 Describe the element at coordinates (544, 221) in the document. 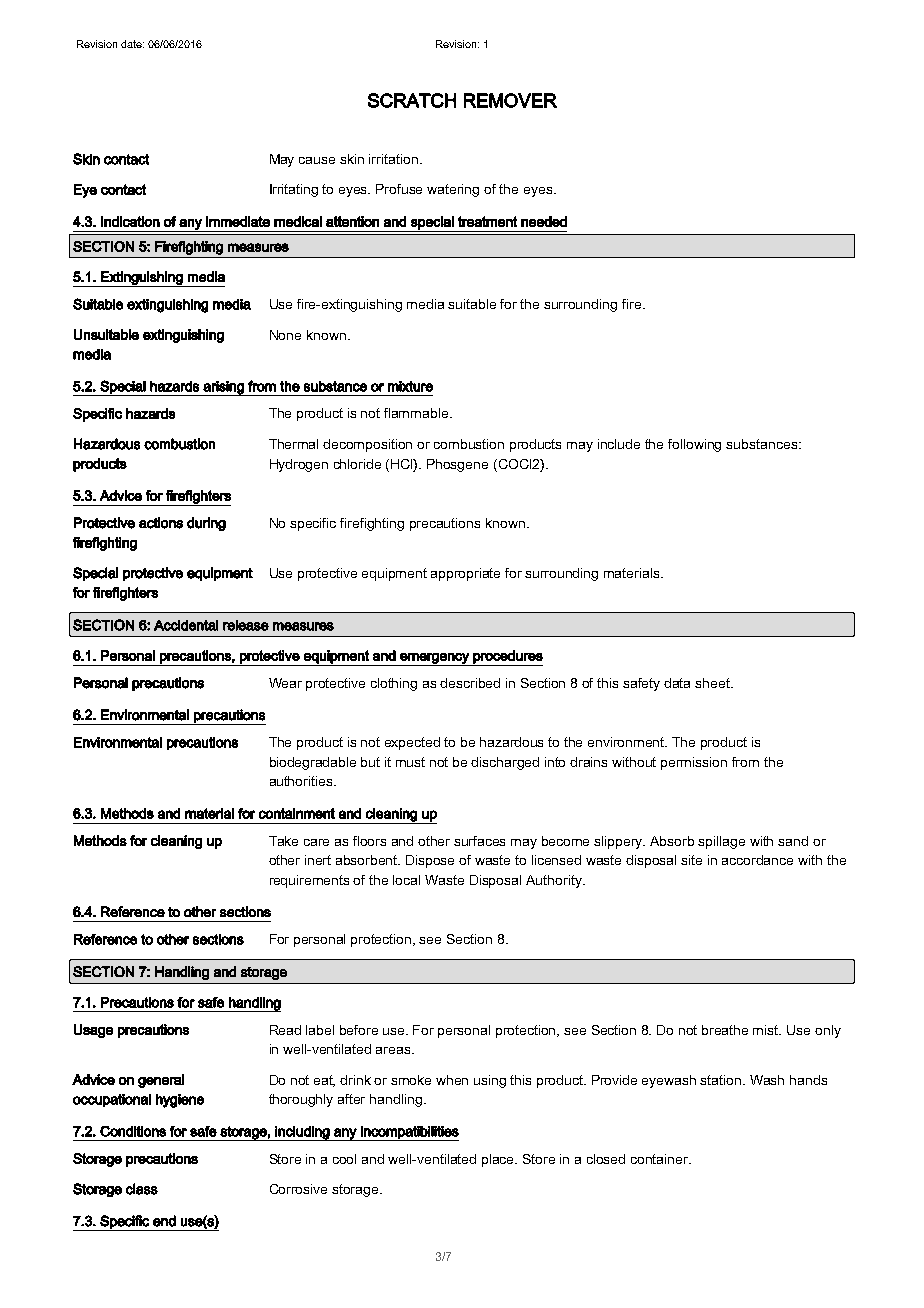

I see `needed` at that location.
